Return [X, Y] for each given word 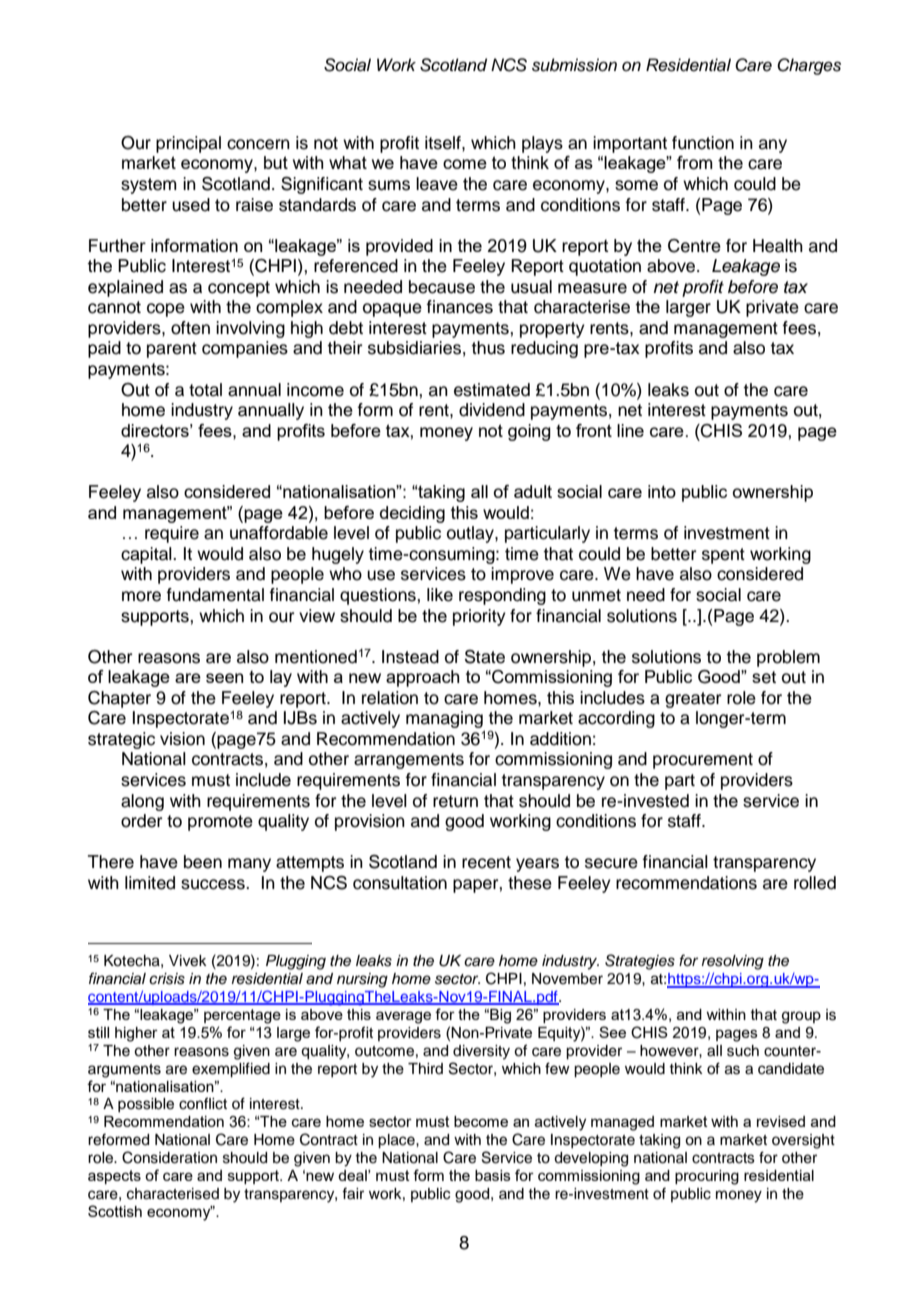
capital [147, 555]
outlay [471, 534]
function [703, 143]
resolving [733, 962]
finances [459, 307]
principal [188, 144]
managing [444, 719]
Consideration [169, 1157]
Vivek [188, 961]
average [403, 1017]
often [190, 328]
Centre [694, 246]
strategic [121, 740]
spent [723, 556]
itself [444, 143]
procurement [703, 761]
